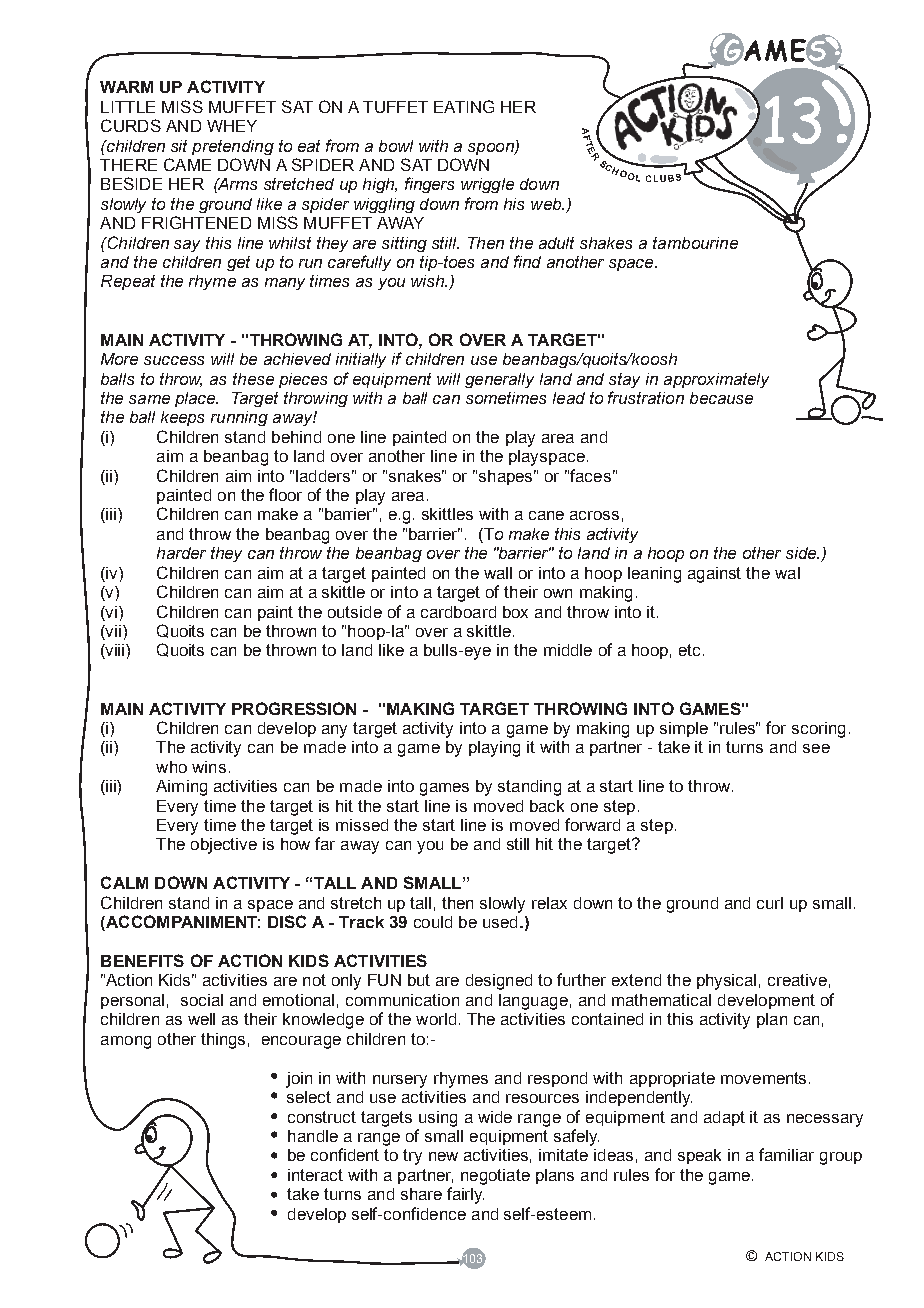 The image size is (924, 1308). What do you see at coordinates (495, 1177) in the page?
I see `negotiate` at bounding box center [495, 1177].
